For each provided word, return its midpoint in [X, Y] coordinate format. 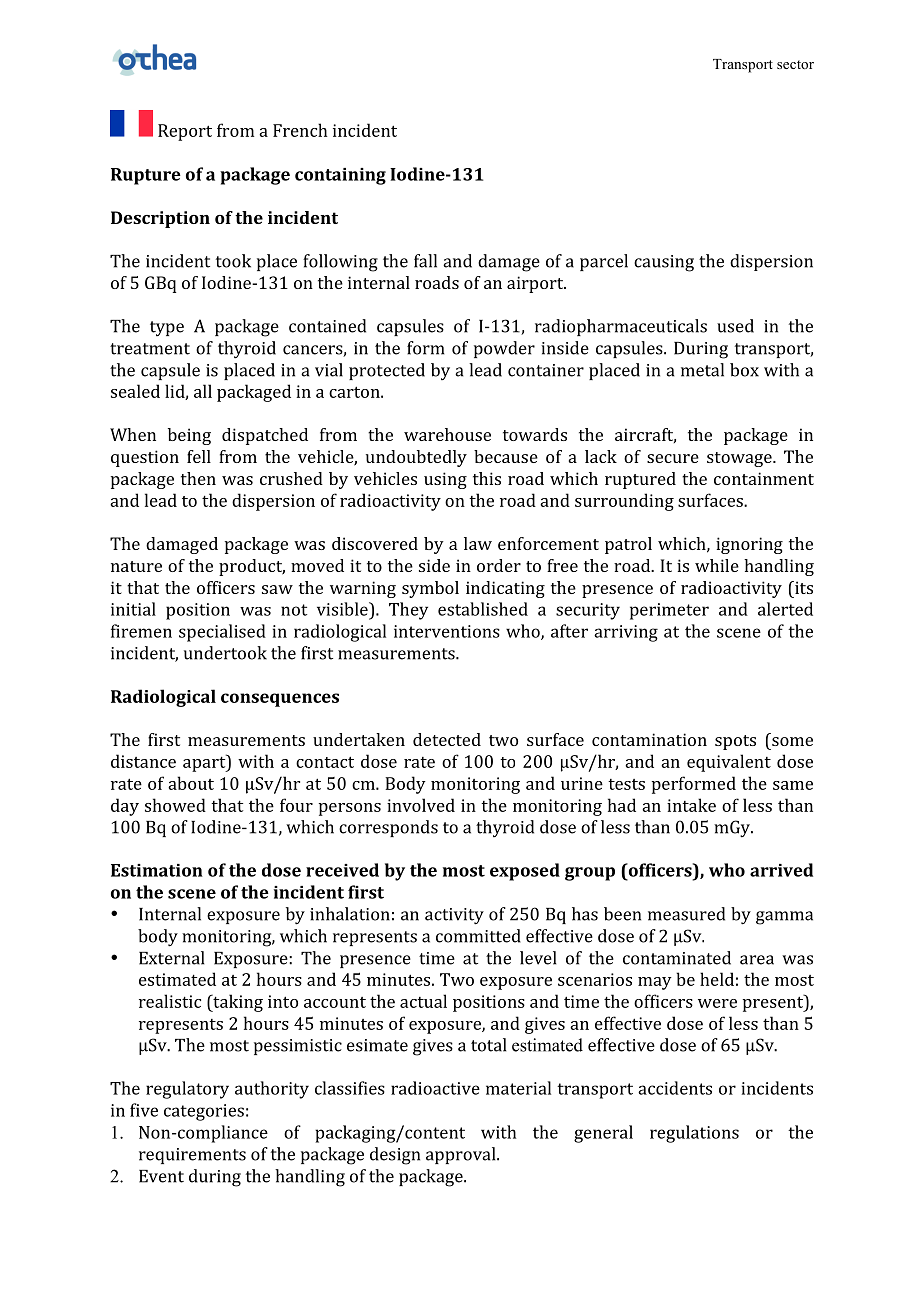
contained [327, 326]
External [171, 958]
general [603, 1134]
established [483, 609]
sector [795, 64]
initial [133, 609]
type [167, 328]
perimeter [669, 611]
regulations [694, 1134]
